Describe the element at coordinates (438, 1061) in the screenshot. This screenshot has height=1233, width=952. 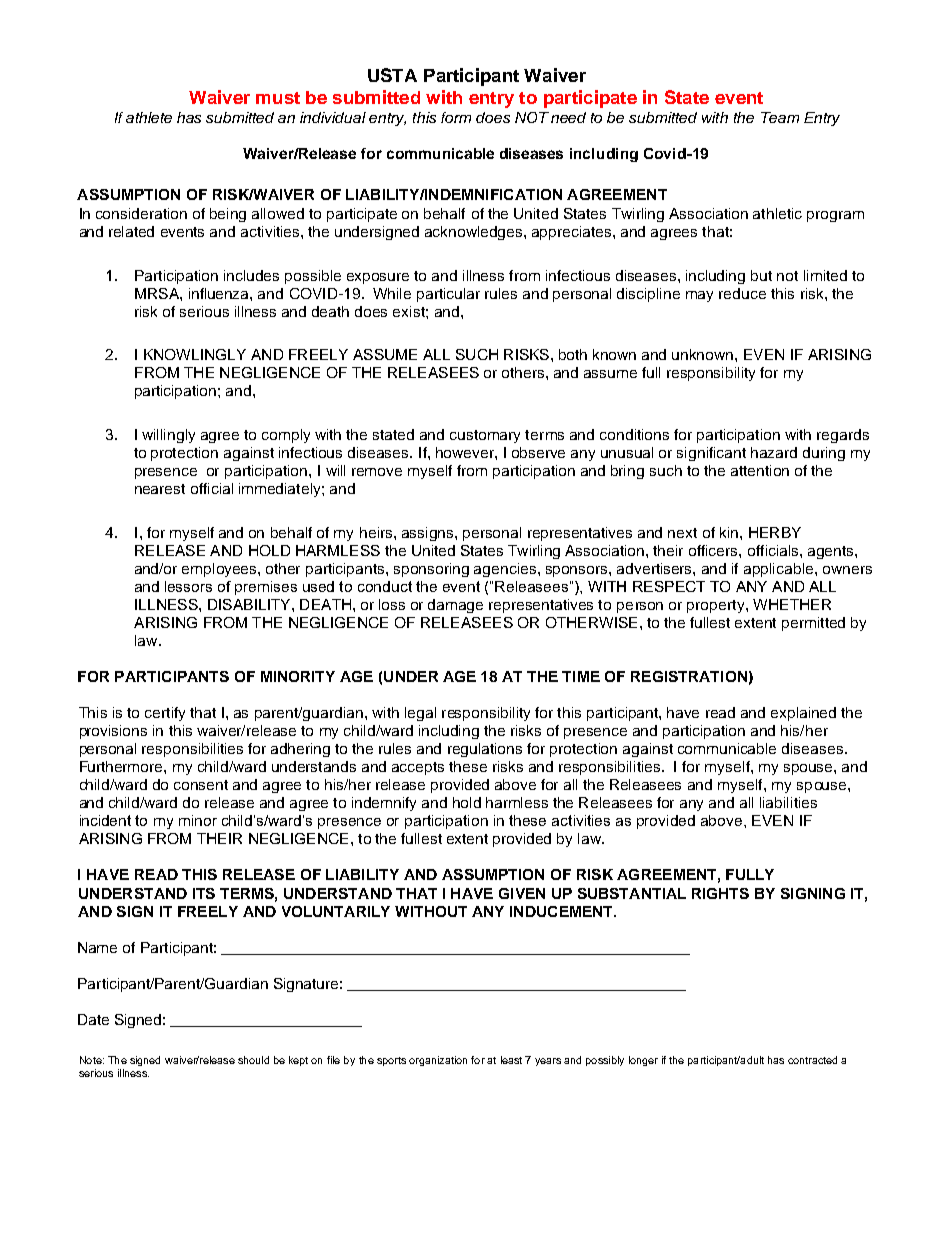
I see `organization` at that location.
